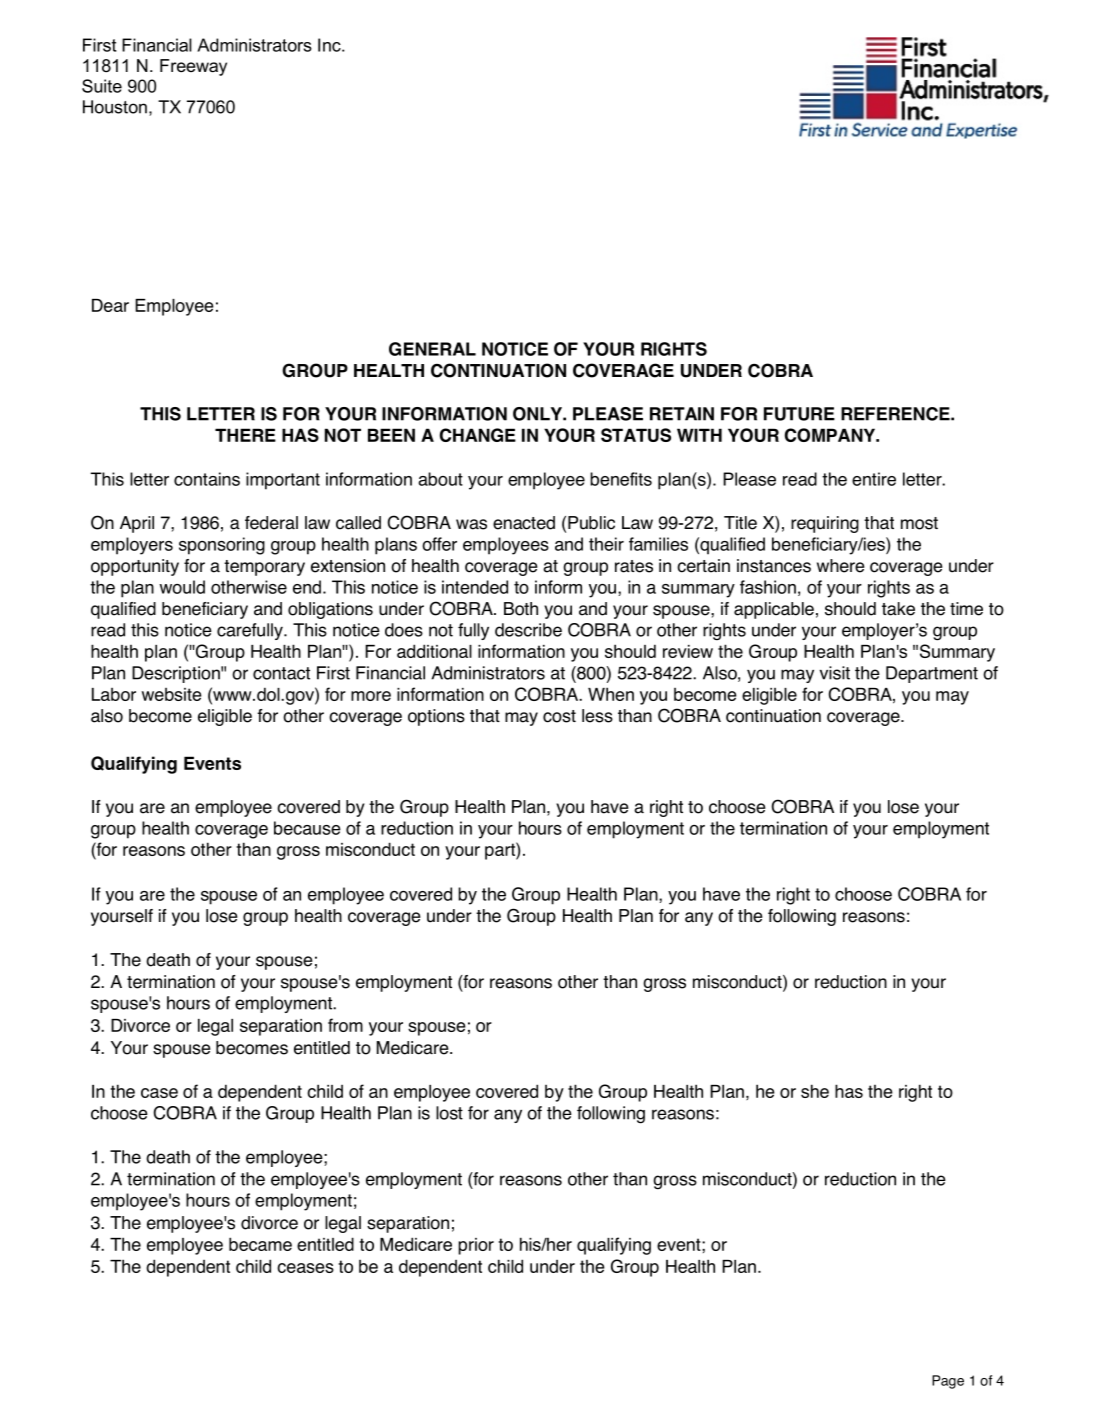 The width and height of the image is (1093, 1415). I want to click on Page, so click(948, 1382).
